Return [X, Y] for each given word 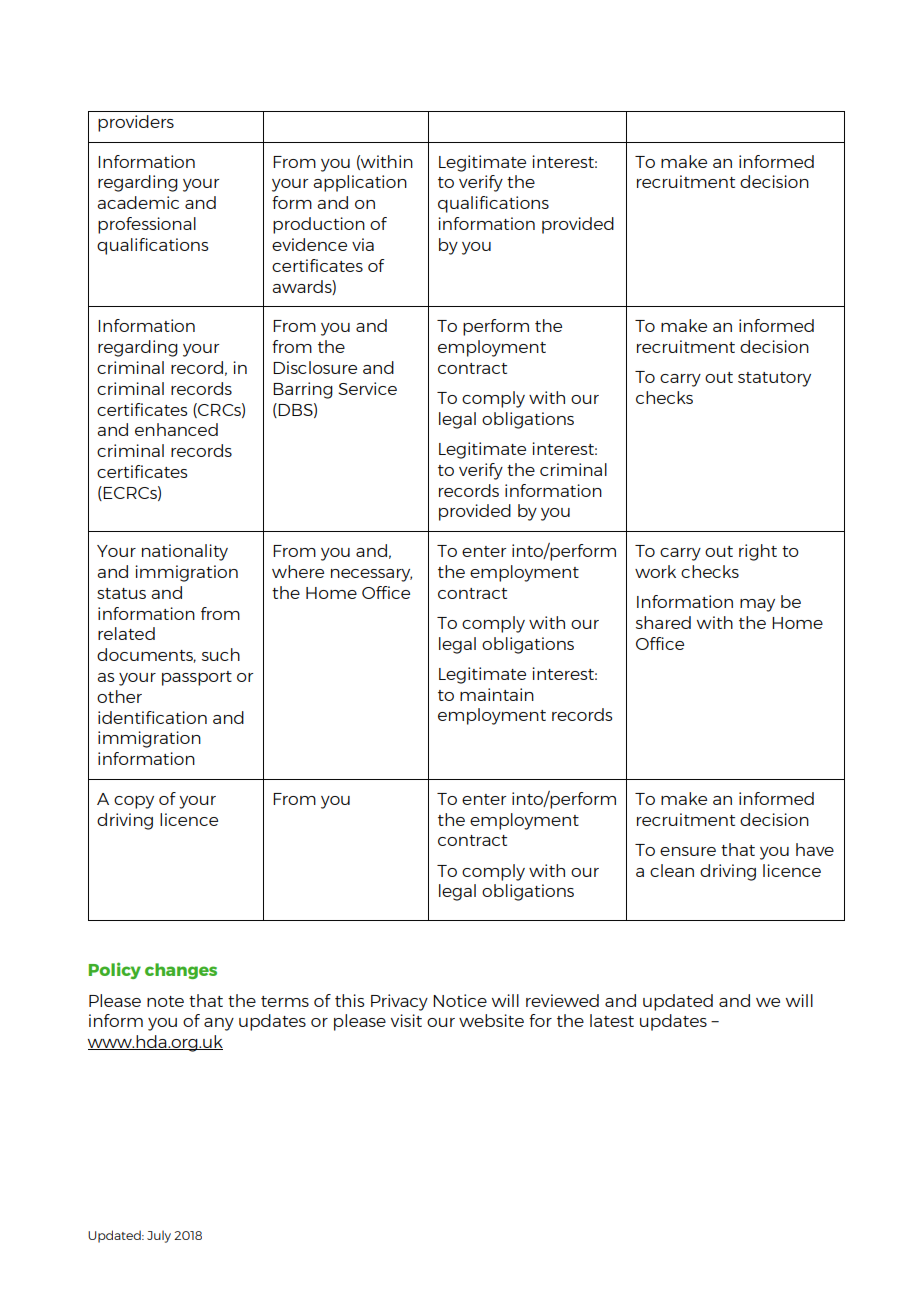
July [159, 1236]
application [360, 183]
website [491, 1020]
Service [367, 388]
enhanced [176, 429]
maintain [497, 694]
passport [197, 678]
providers [136, 123]
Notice [460, 1000]
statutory [774, 379]
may [757, 605]
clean [672, 870]
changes [181, 971]
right [758, 552]
